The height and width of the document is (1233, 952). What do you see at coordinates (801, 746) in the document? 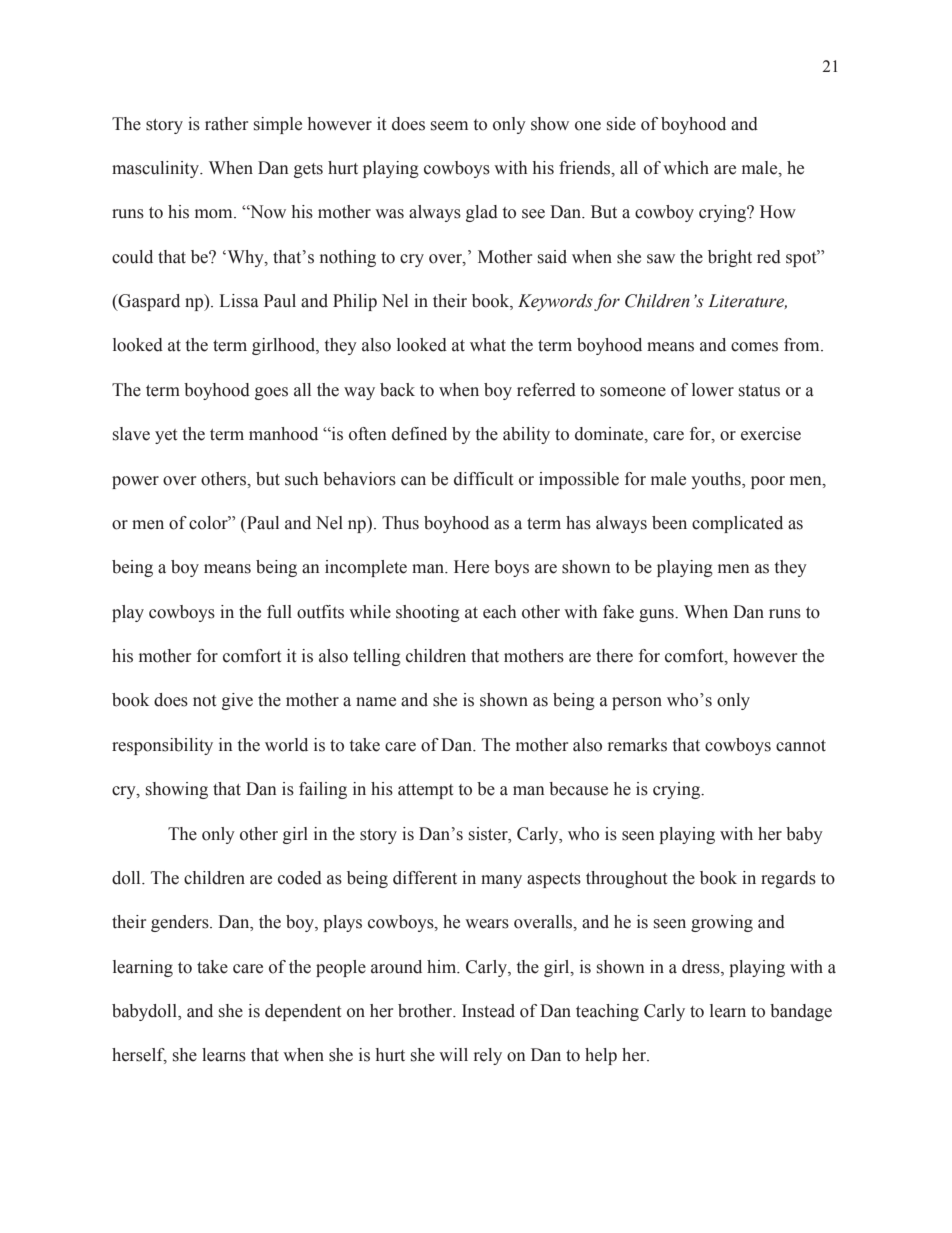
I see `cannot` at bounding box center [801, 746].
